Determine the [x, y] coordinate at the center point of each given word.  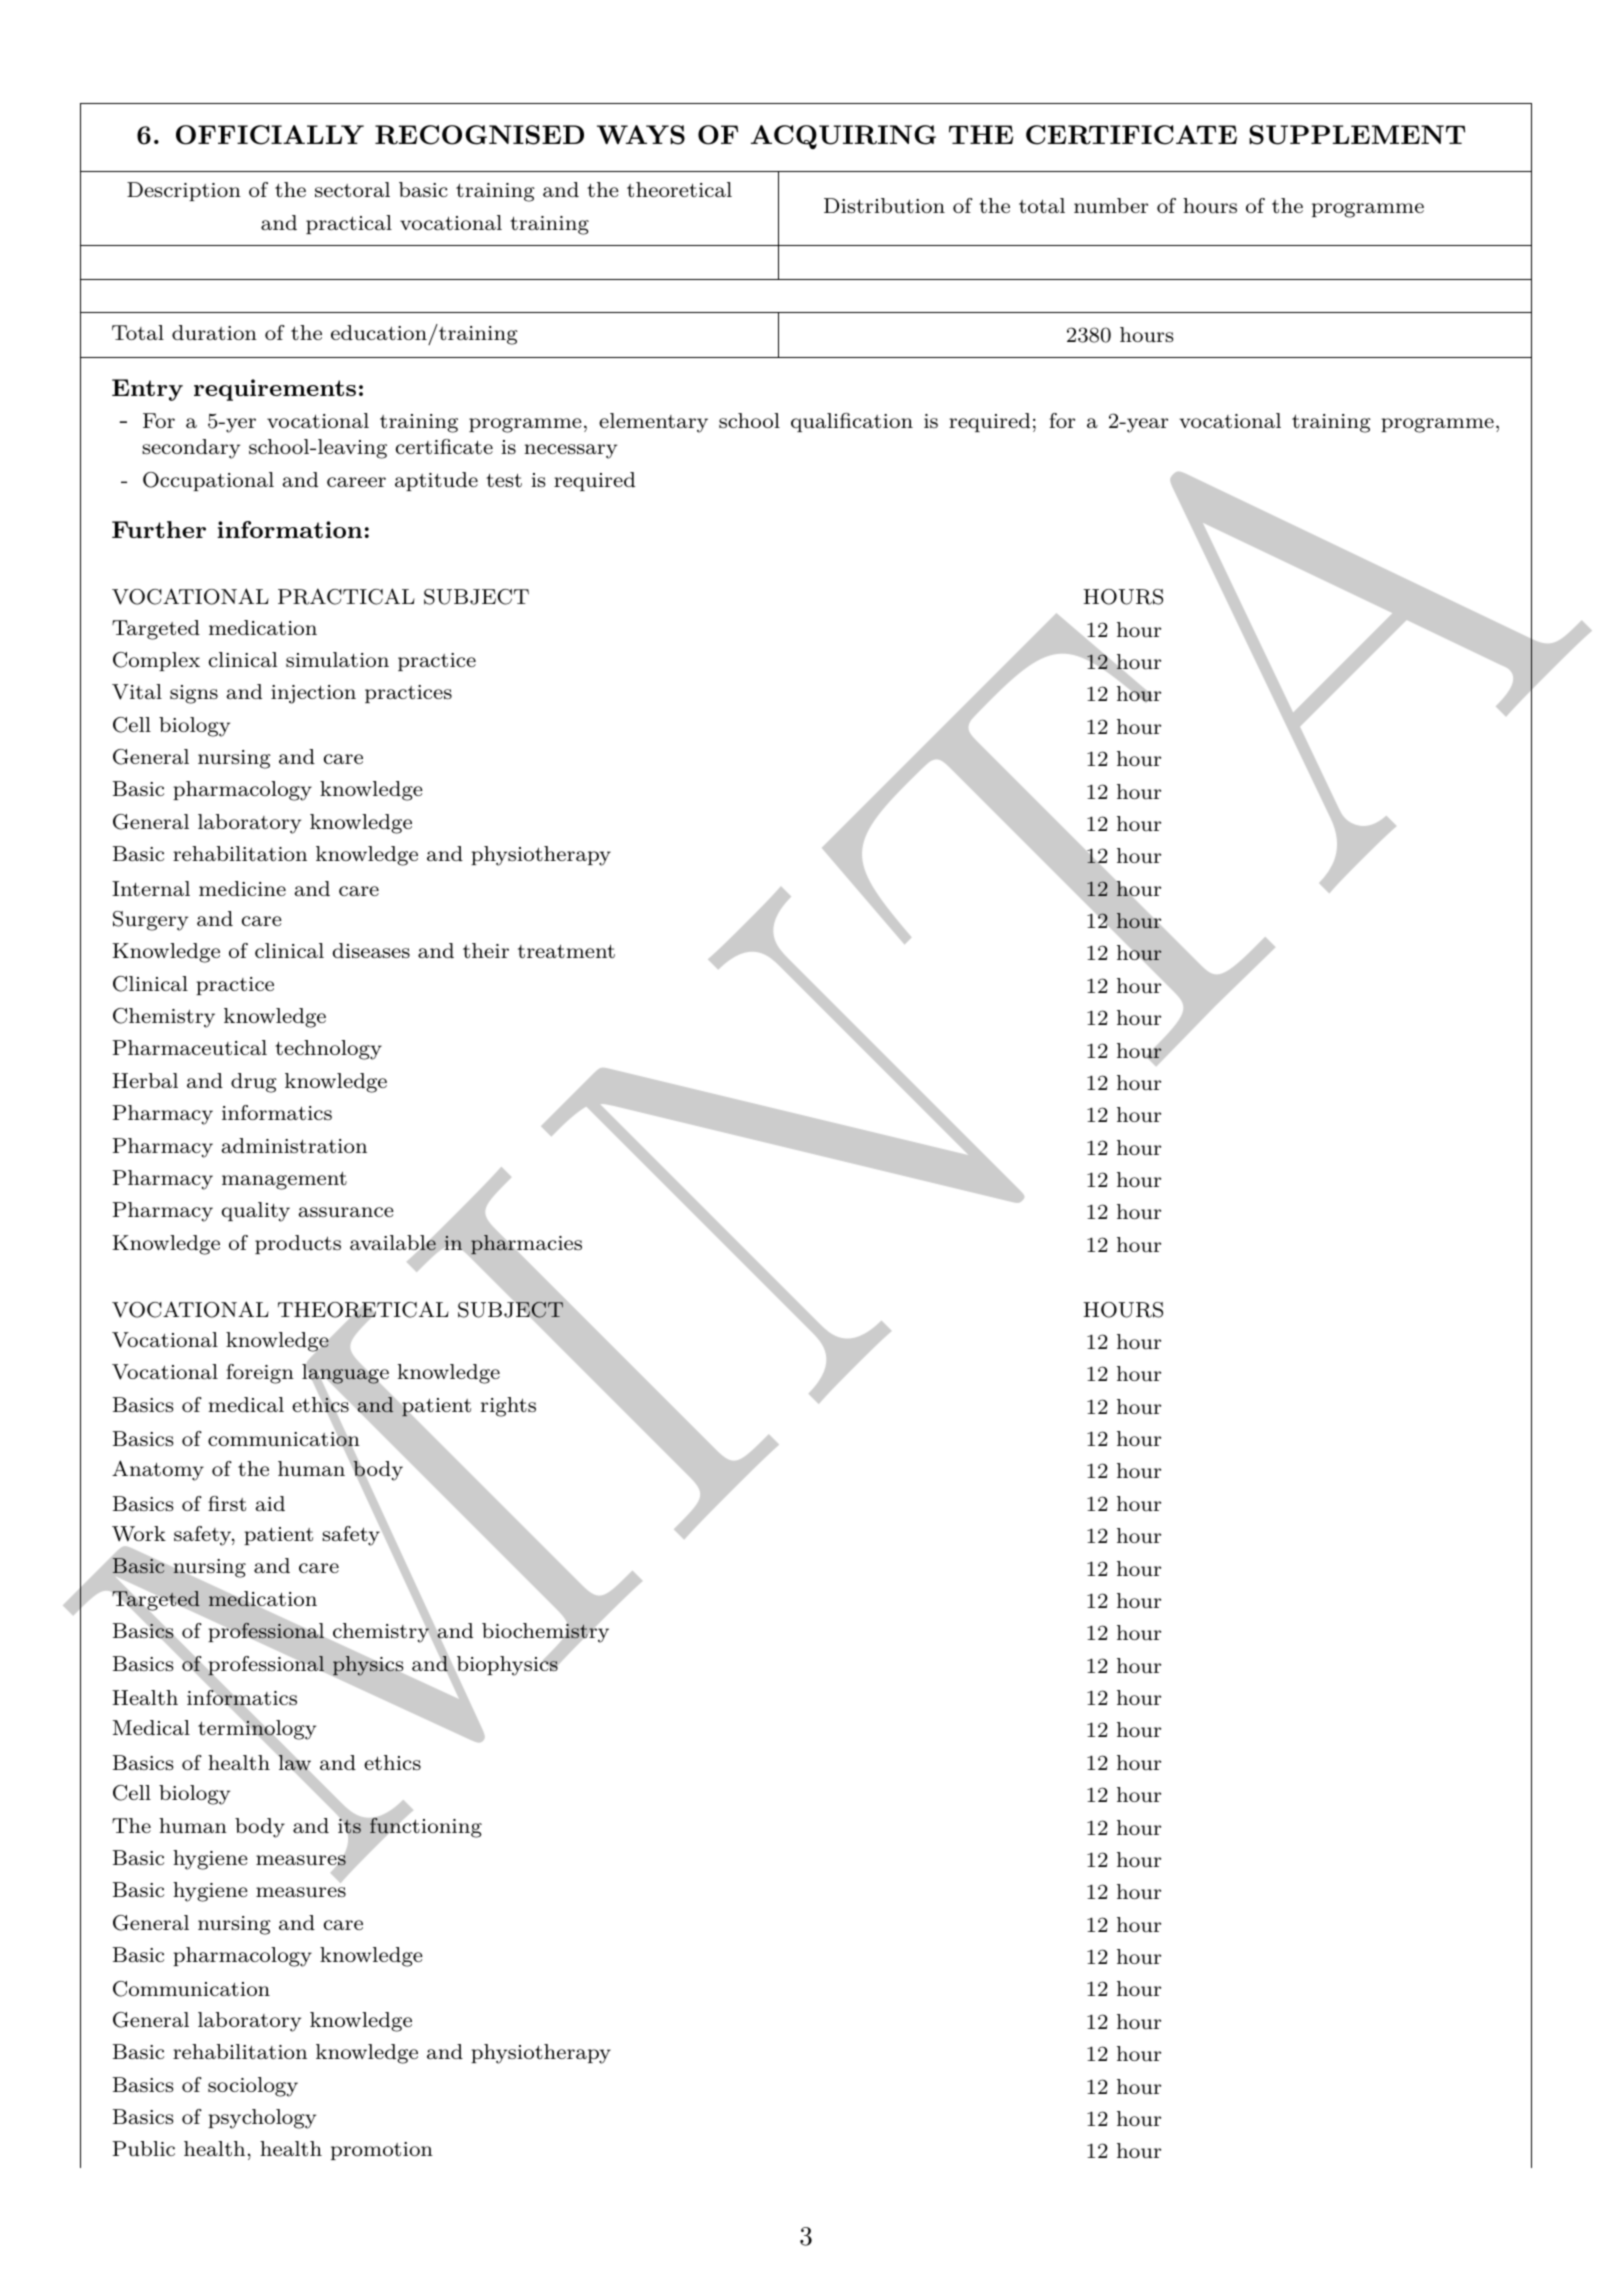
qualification [852, 422]
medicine [242, 888]
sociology [253, 2087]
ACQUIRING [843, 137]
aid [270, 1503]
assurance [346, 1212]
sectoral [352, 189]
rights [508, 1407]
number [1111, 205]
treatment [566, 951]
